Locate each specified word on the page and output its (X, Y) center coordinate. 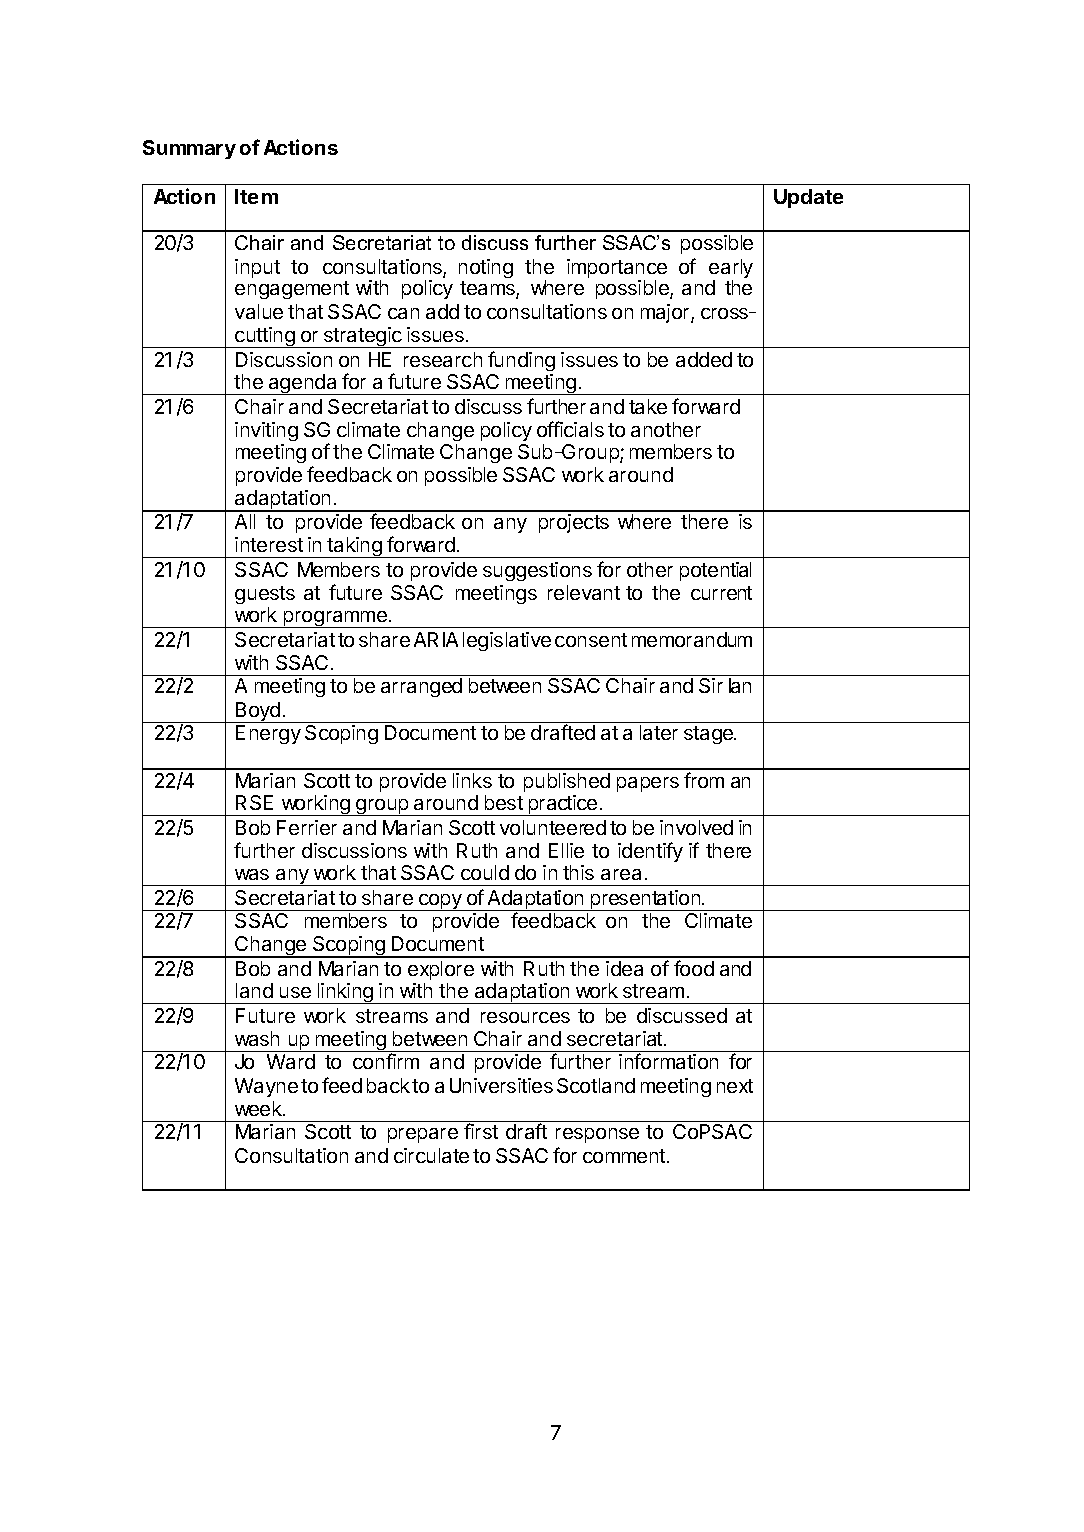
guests (265, 595)
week (259, 1108)
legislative (507, 641)
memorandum (692, 639)
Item (256, 196)
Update (808, 198)
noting (486, 268)
